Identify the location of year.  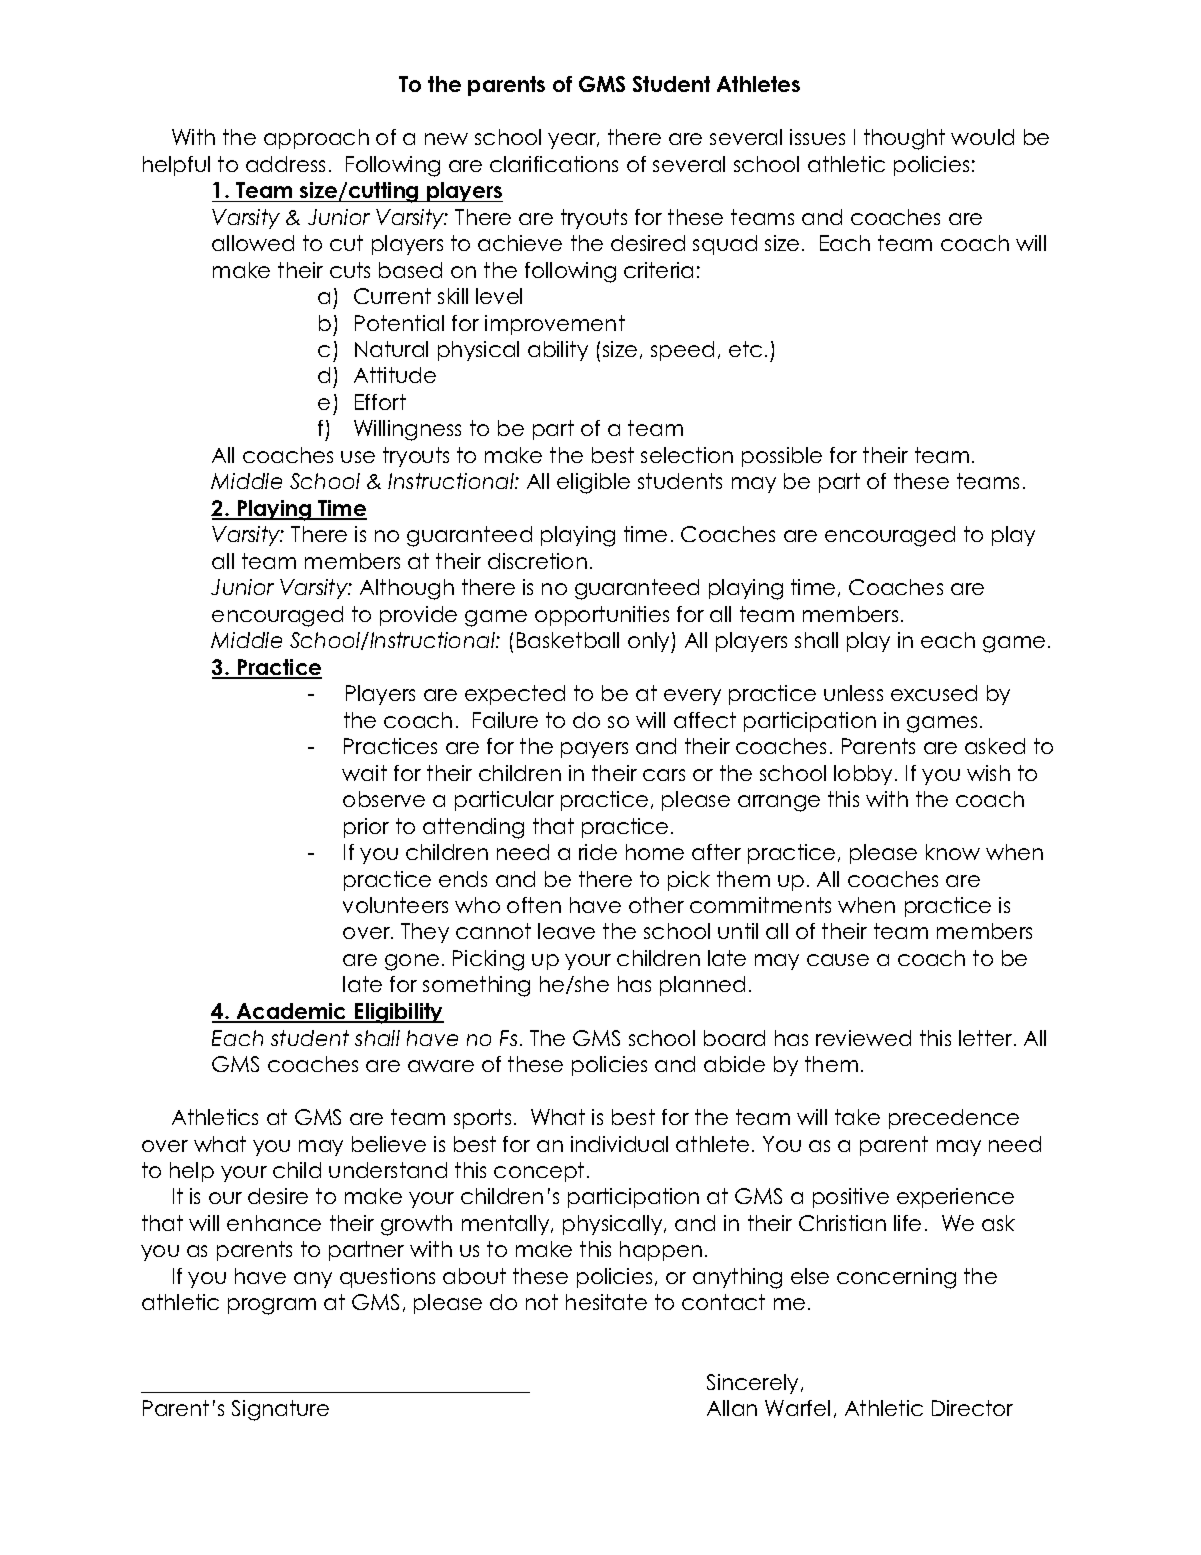
(573, 141).
